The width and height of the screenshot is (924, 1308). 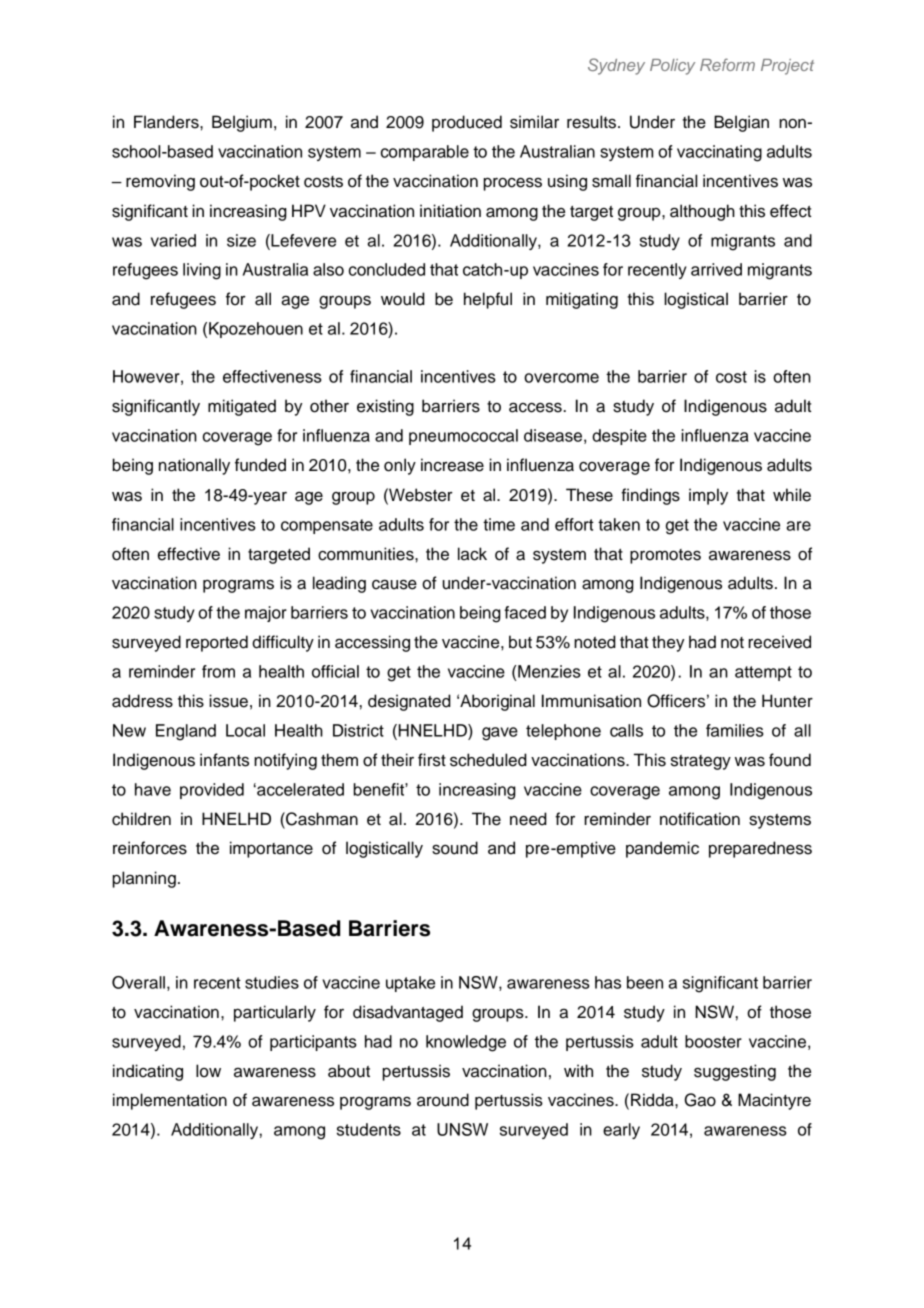 What do you see at coordinates (242, 123) in the screenshot?
I see `Belgium` at bounding box center [242, 123].
